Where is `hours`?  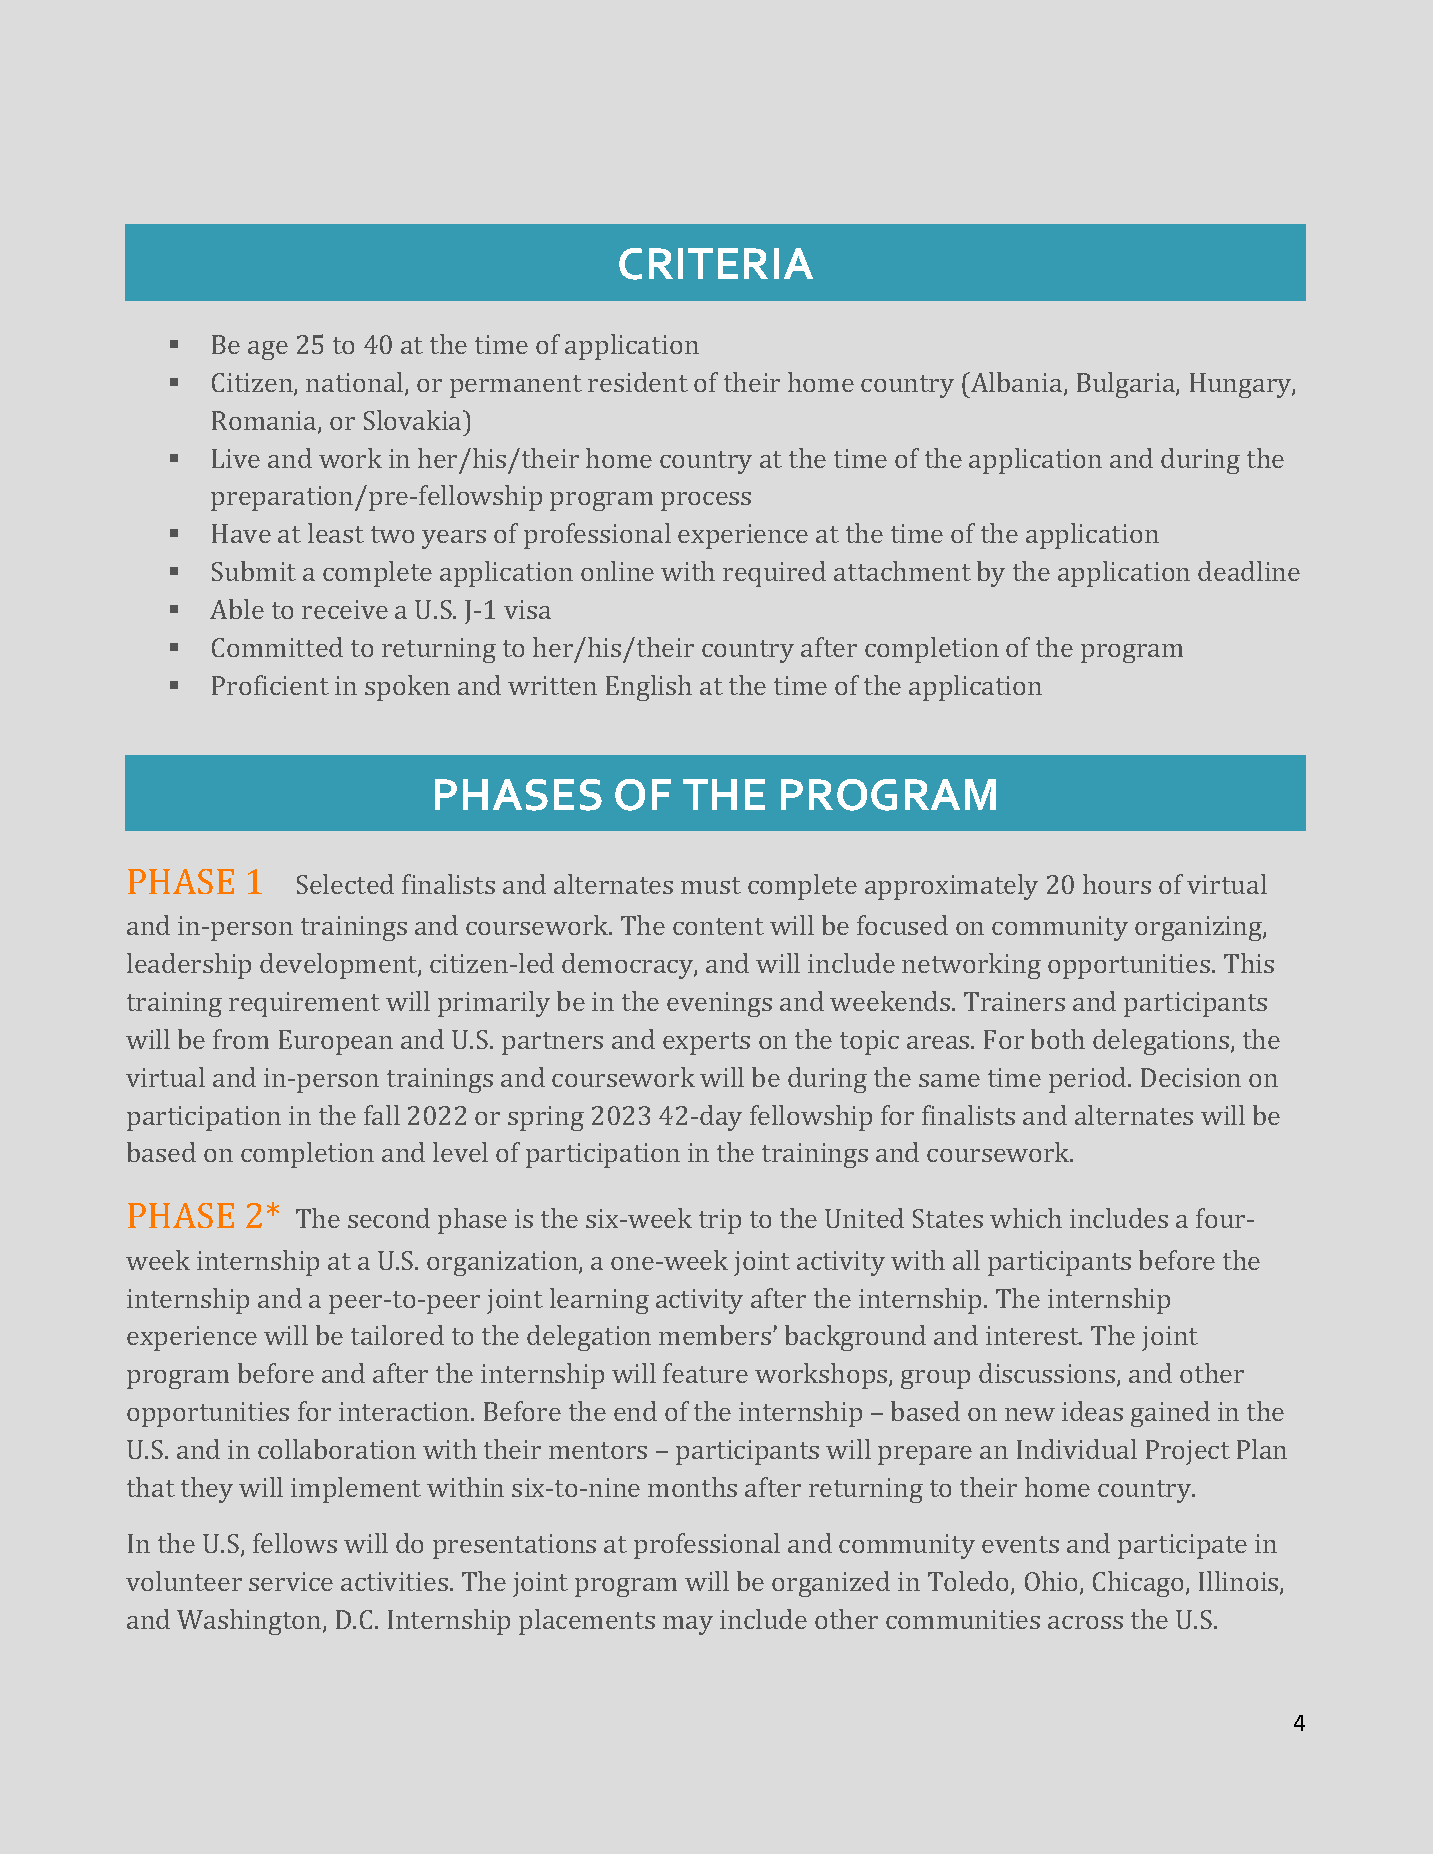
hours is located at coordinates (1117, 884).
